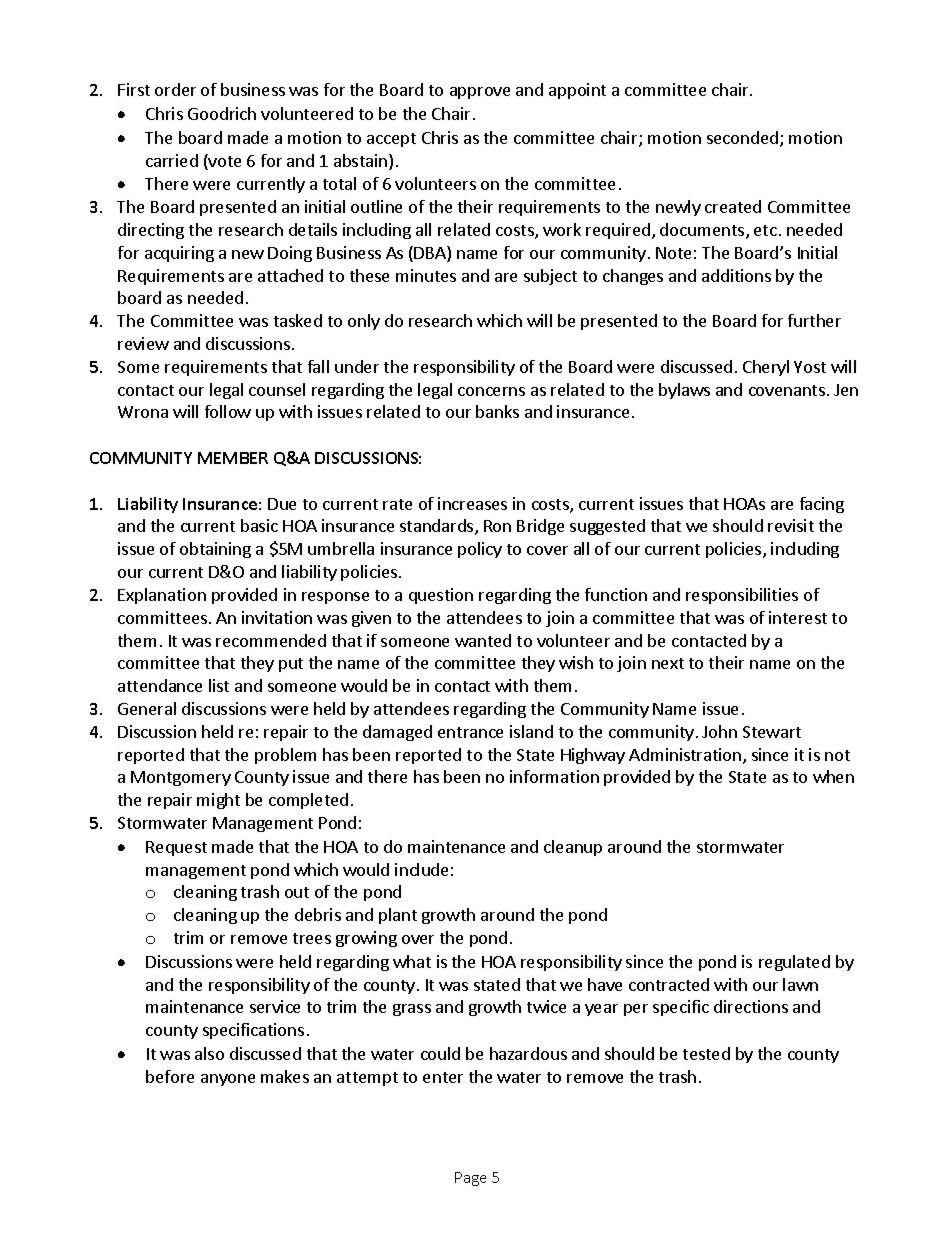 The height and width of the image is (1233, 952). What do you see at coordinates (271, 640) in the image?
I see `recommended` at bounding box center [271, 640].
